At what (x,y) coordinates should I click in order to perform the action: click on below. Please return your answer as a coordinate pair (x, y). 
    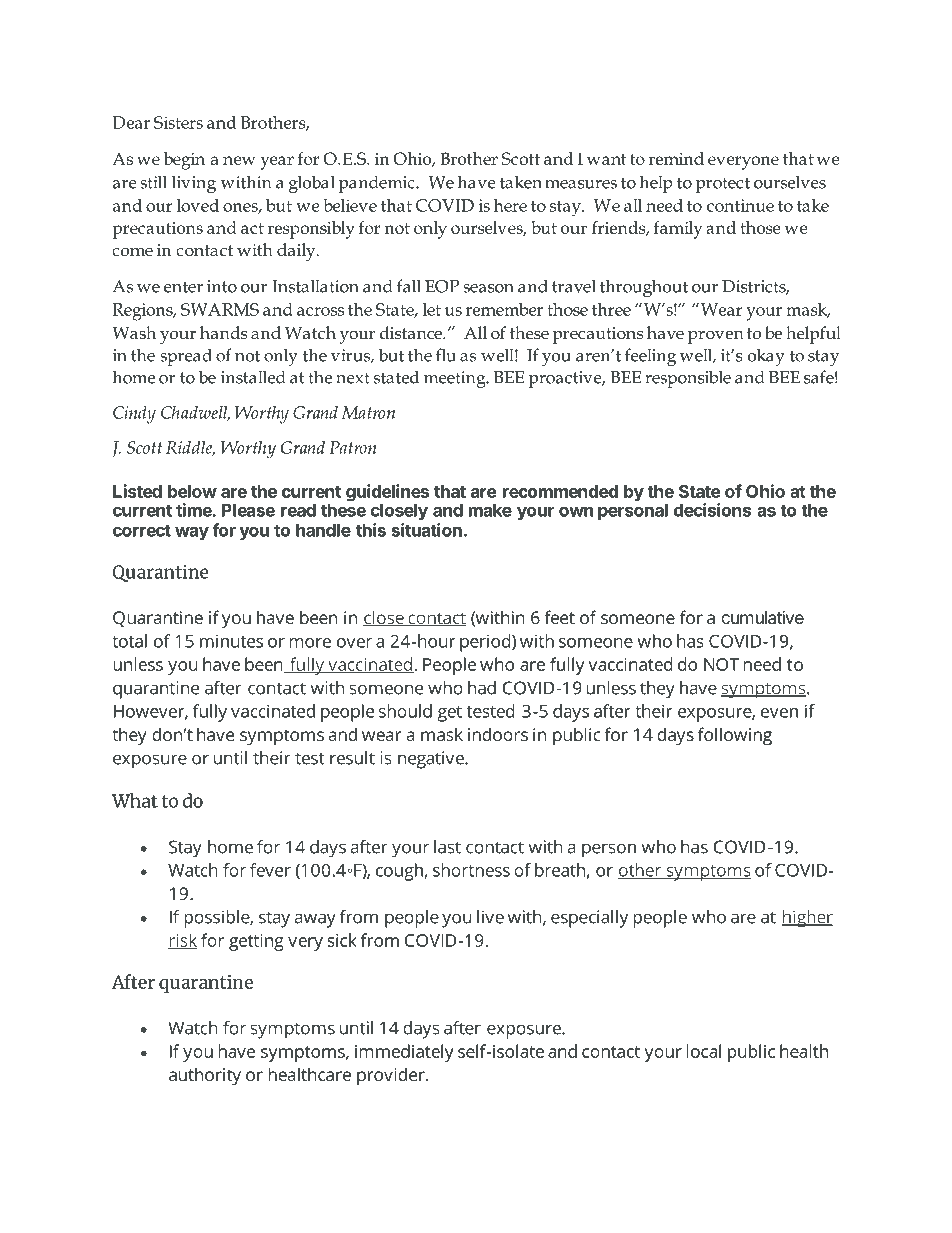
    Looking at the image, I should click on (192, 491).
